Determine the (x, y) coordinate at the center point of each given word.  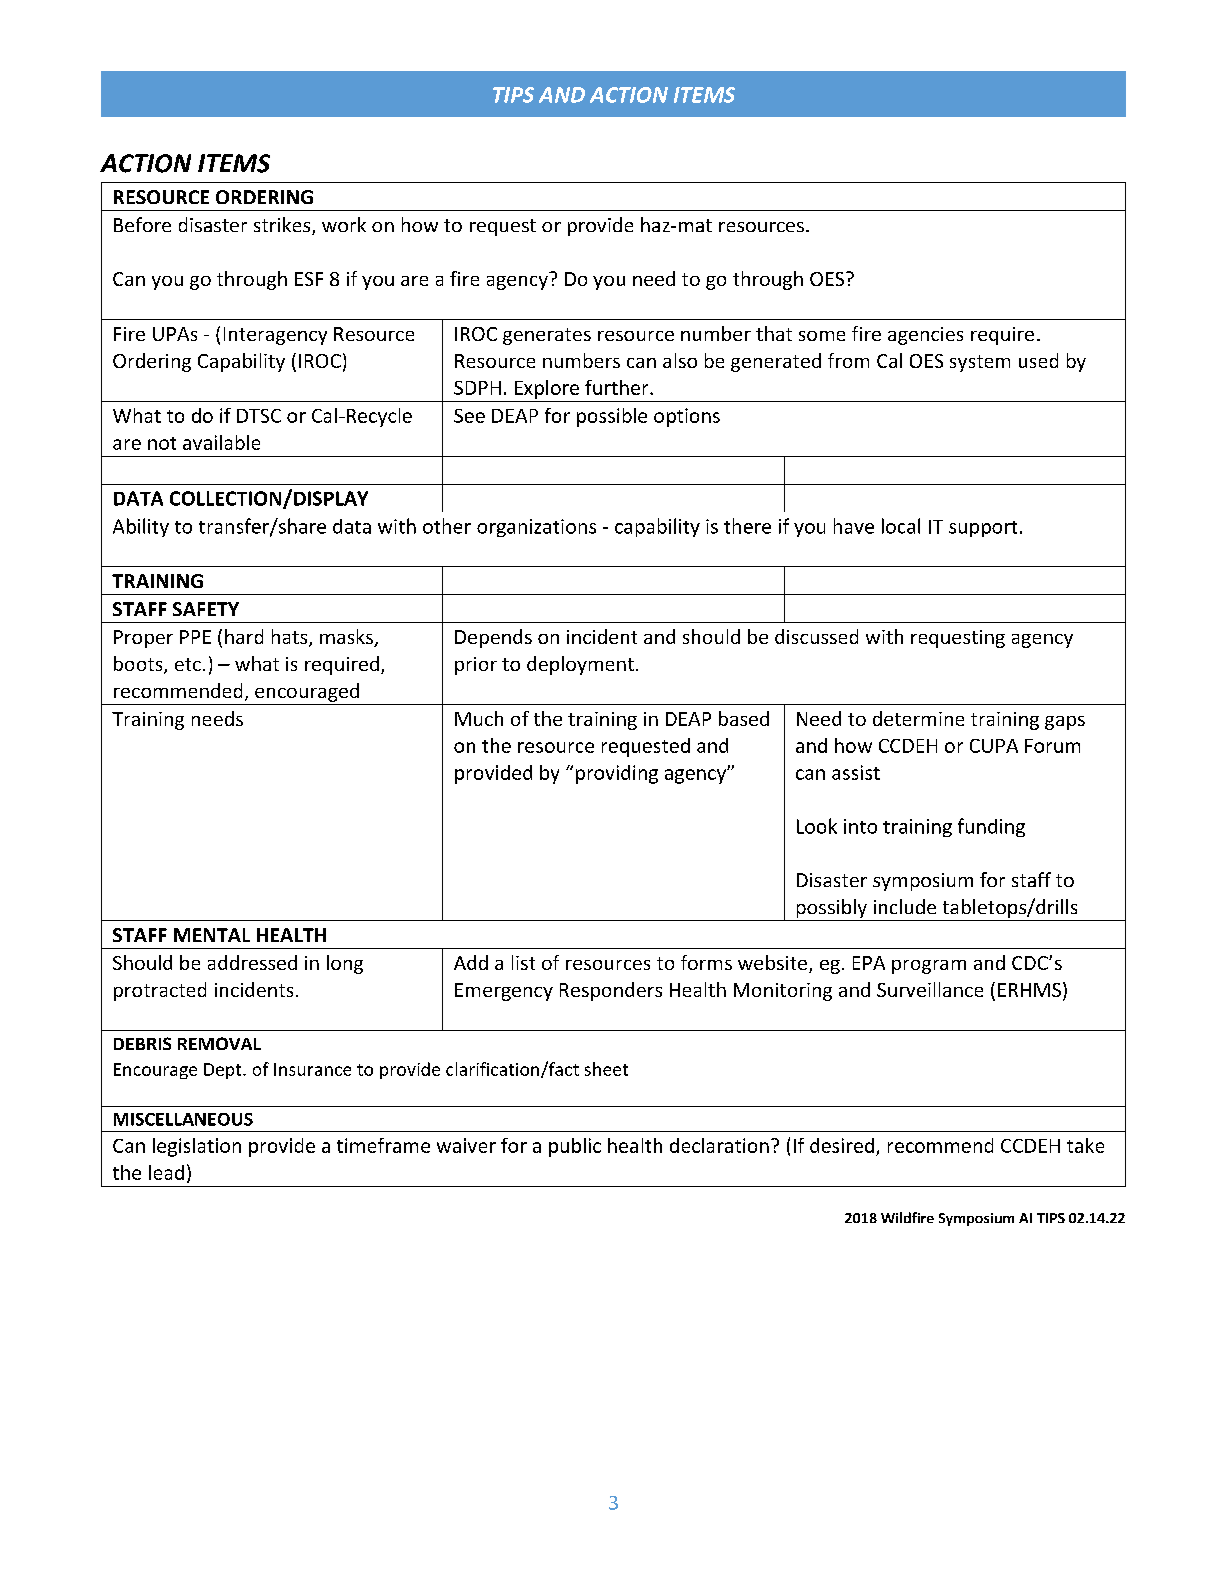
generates (547, 336)
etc (188, 664)
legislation (197, 1147)
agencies (925, 336)
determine (918, 718)
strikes (283, 226)
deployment (580, 665)
